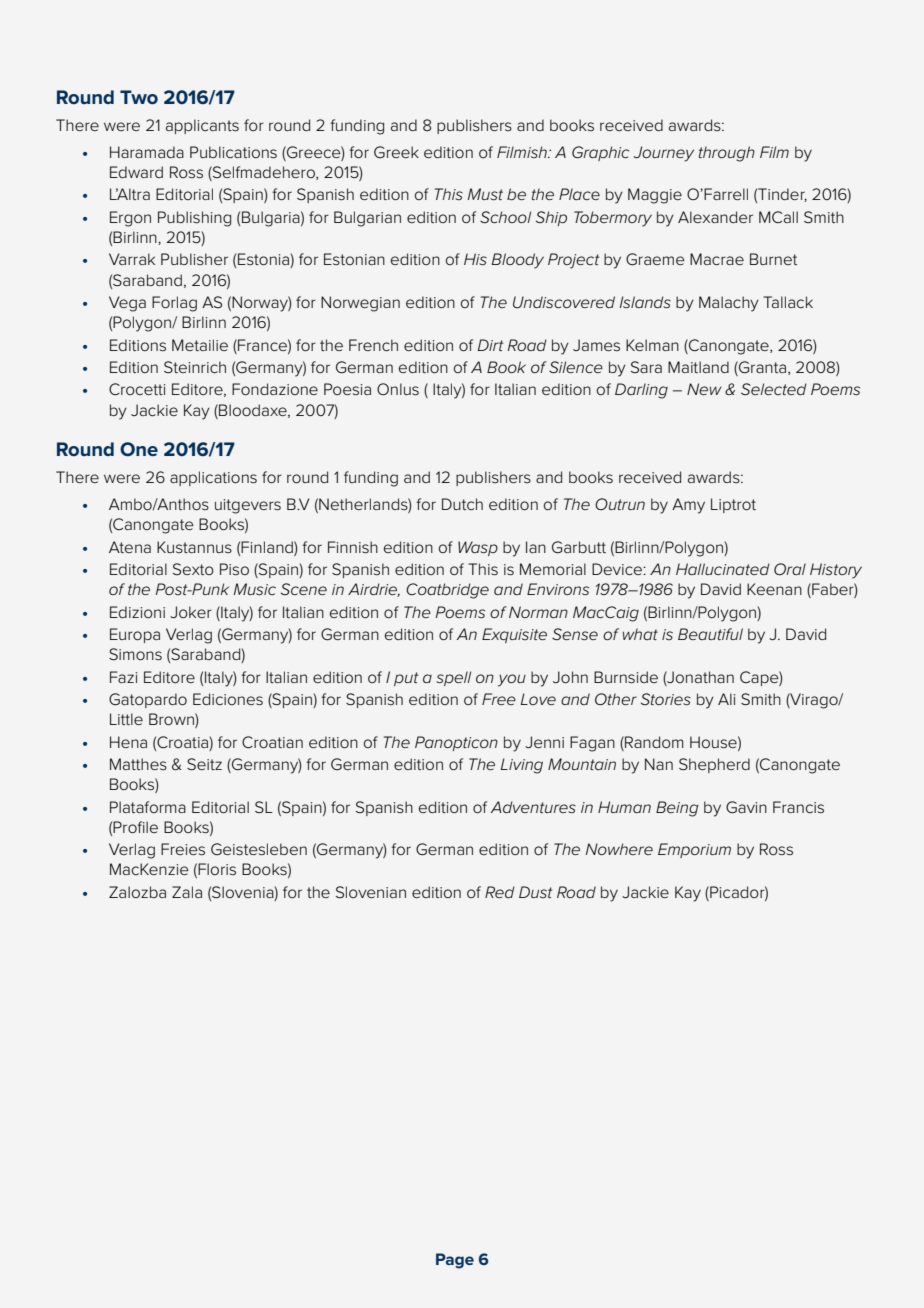 This page has height=1308, width=924. What do you see at coordinates (727, 154) in the page?
I see `through` at bounding box center [727, 154].
